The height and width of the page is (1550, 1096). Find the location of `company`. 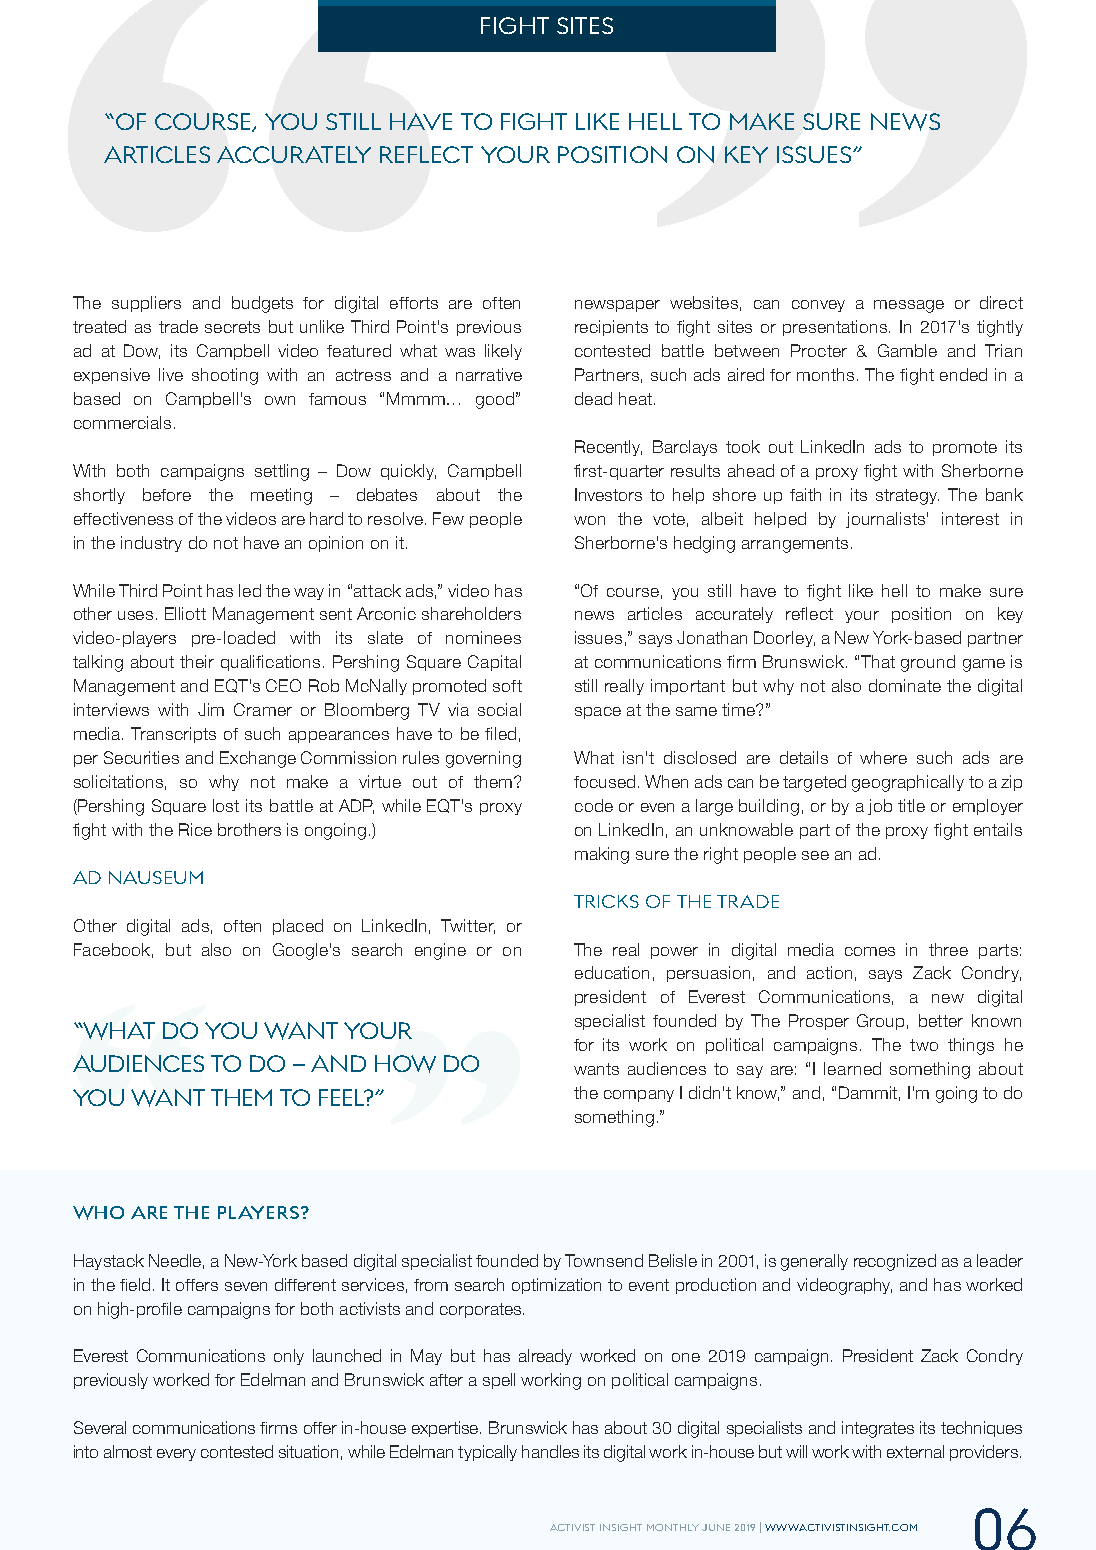

company is located at coordinates (639, 1096).
